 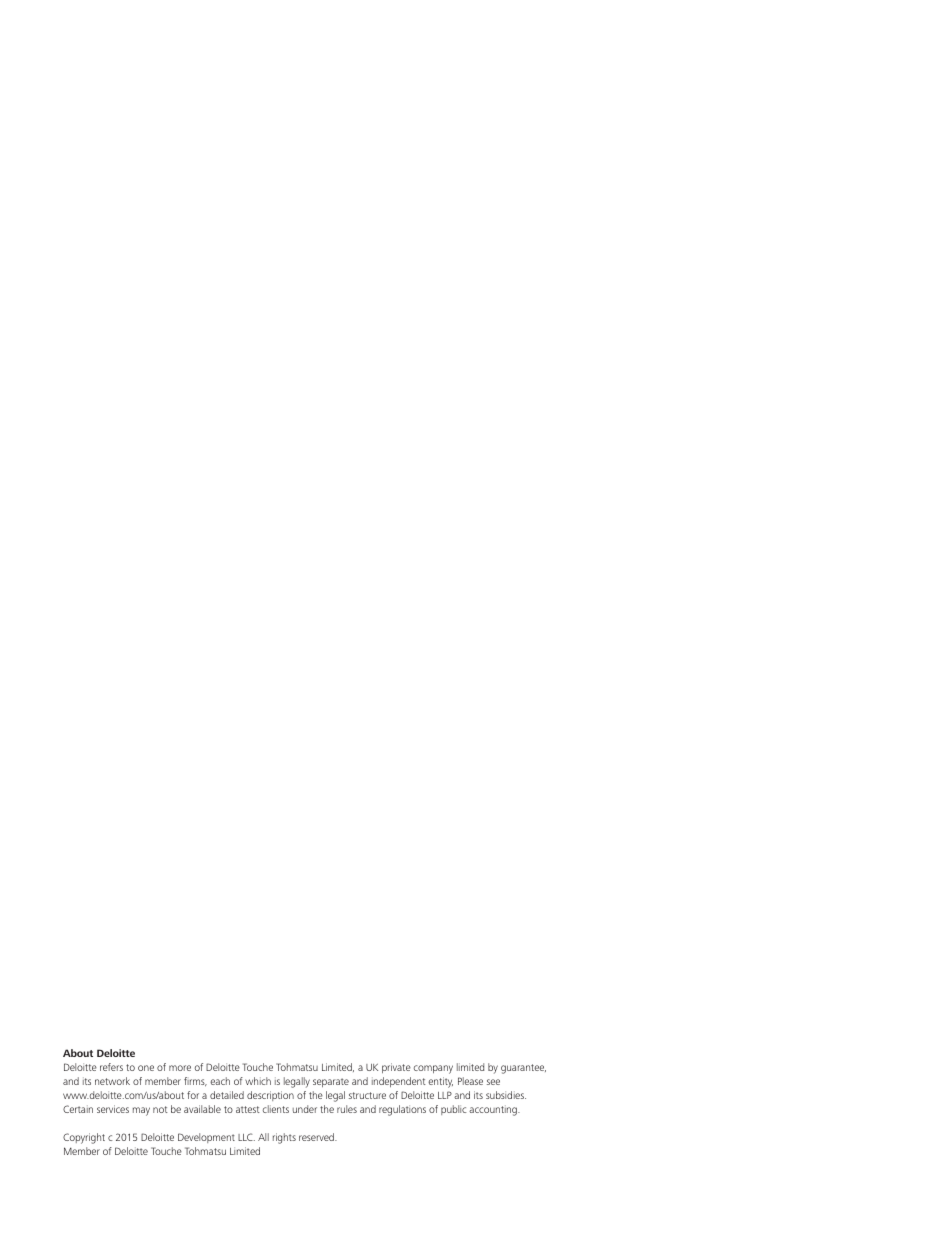 What do you see at coordinates (396, 1068) in the document?
I see `private` at bounding box center [396, 1068].
